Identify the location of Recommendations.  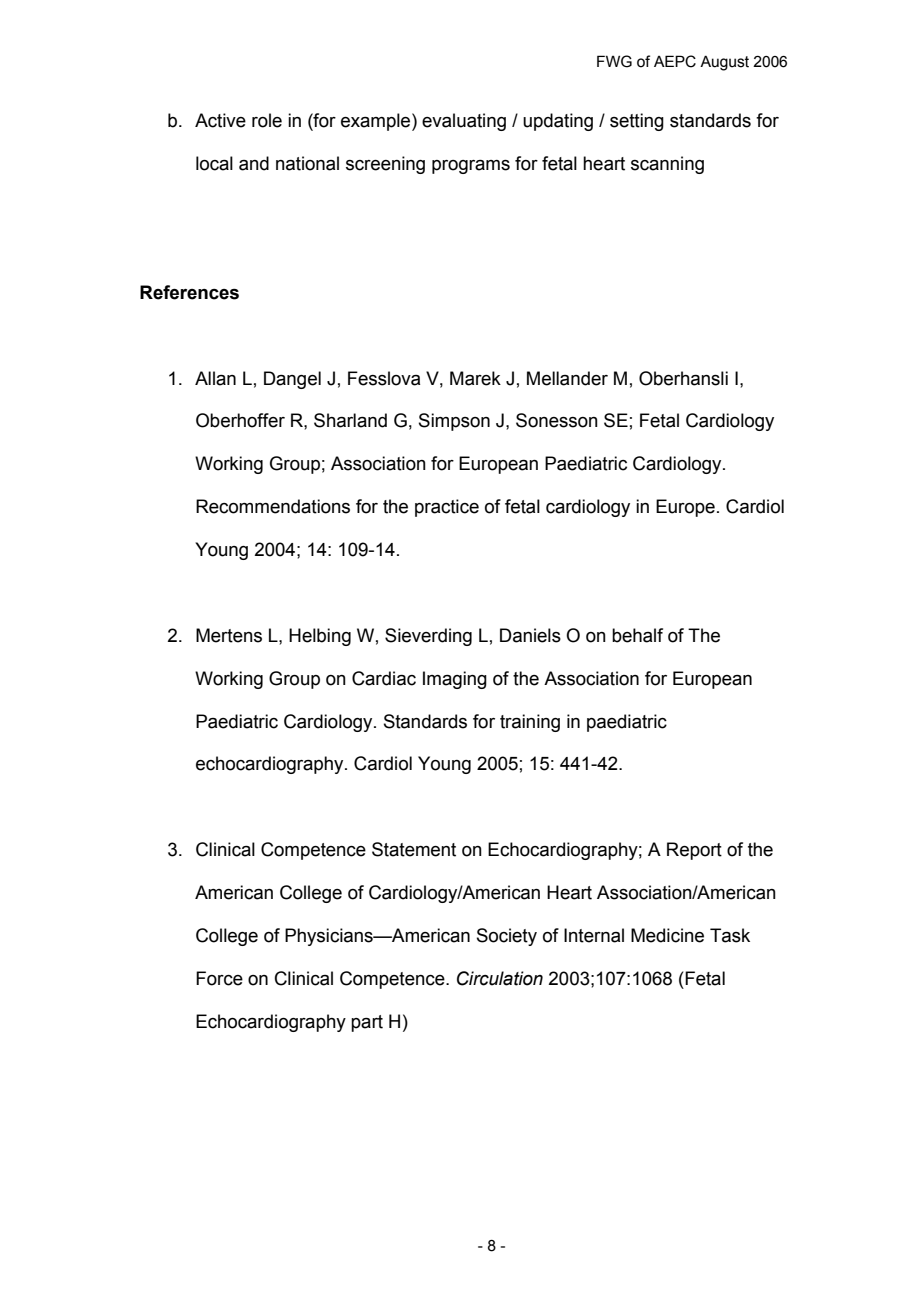
(273, 506).
